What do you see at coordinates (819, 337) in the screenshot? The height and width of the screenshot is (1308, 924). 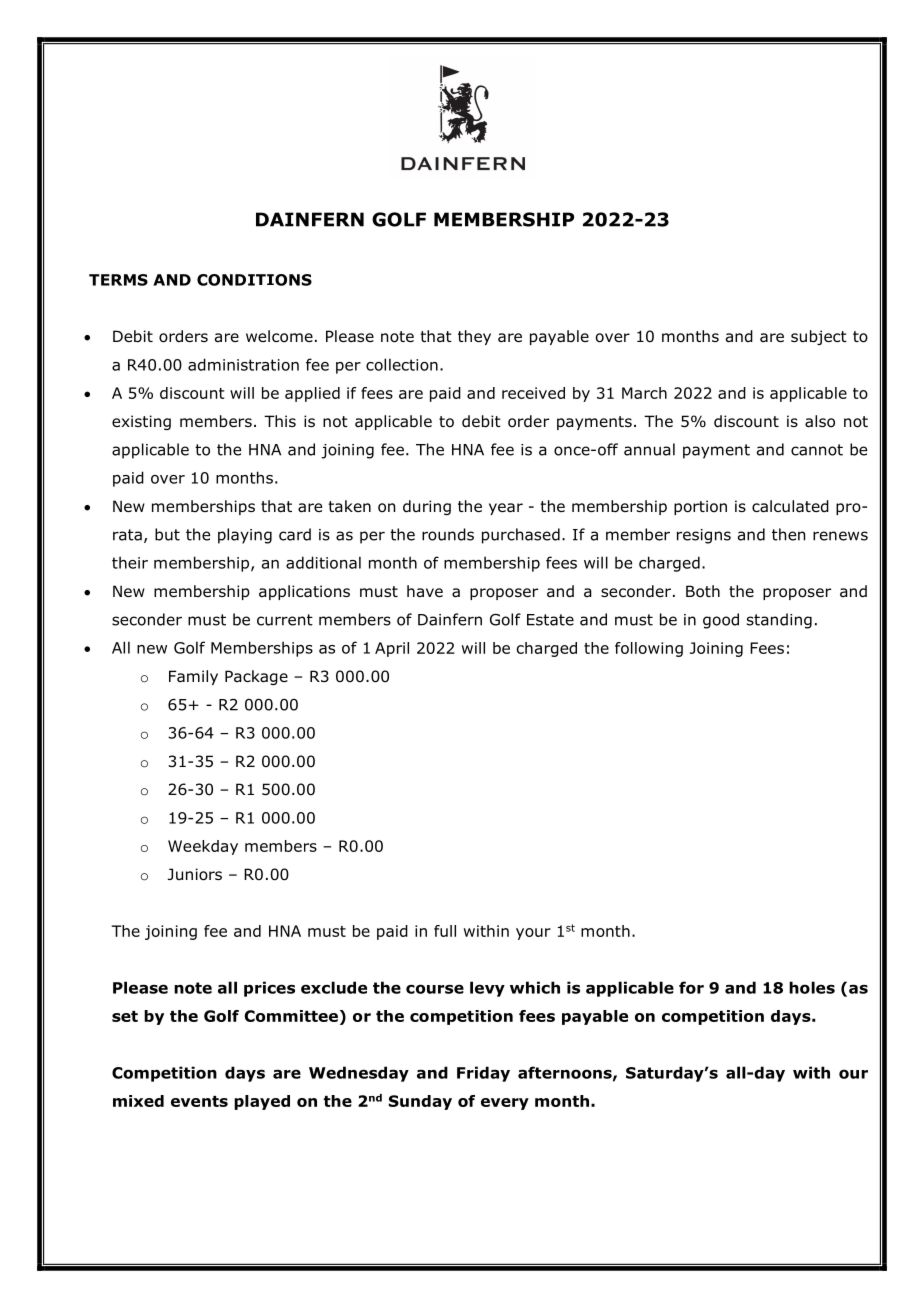 I see `subject` at bounding box center [819, 337].
